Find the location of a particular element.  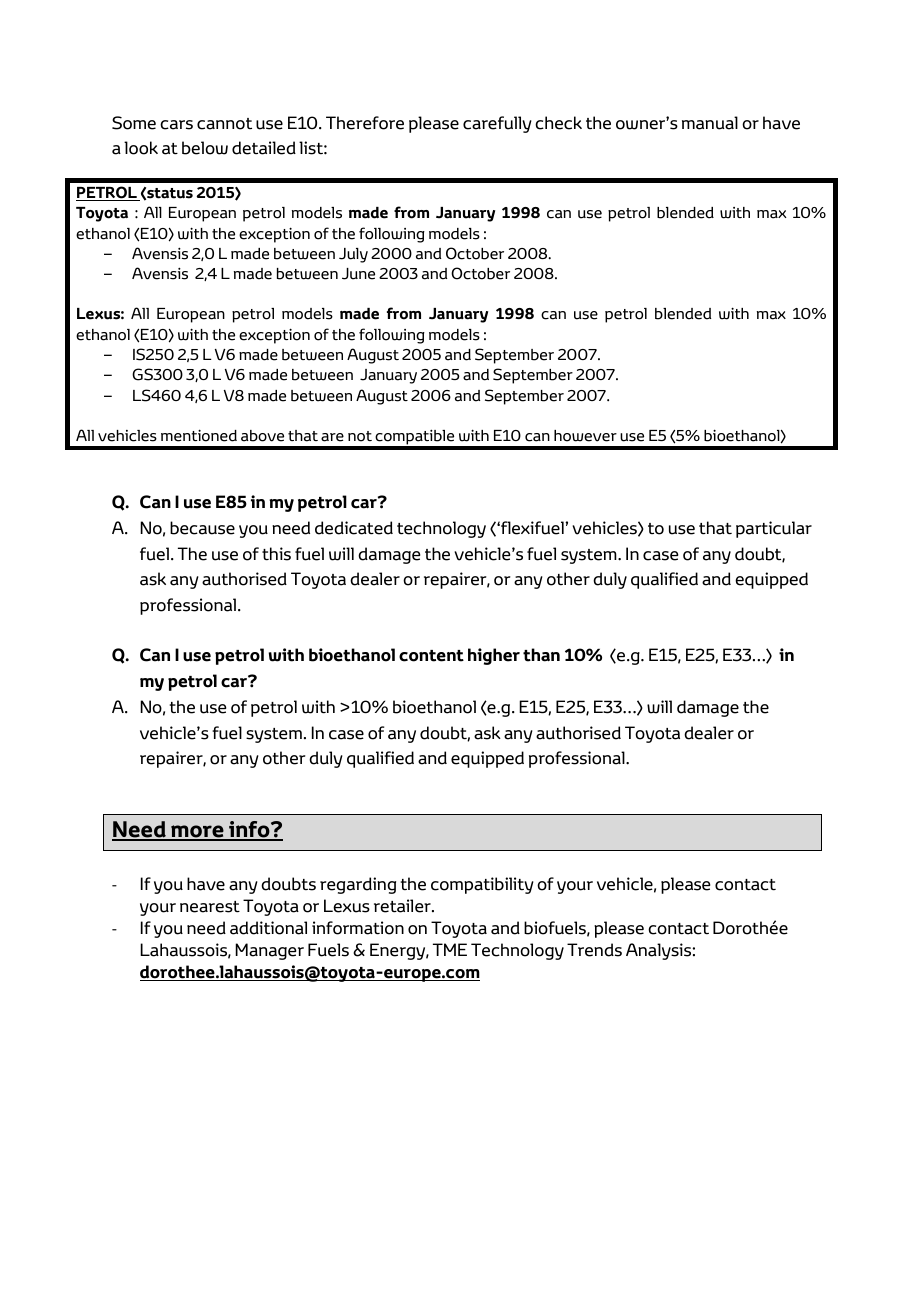

nearest is located at coordinates (210, 907).
